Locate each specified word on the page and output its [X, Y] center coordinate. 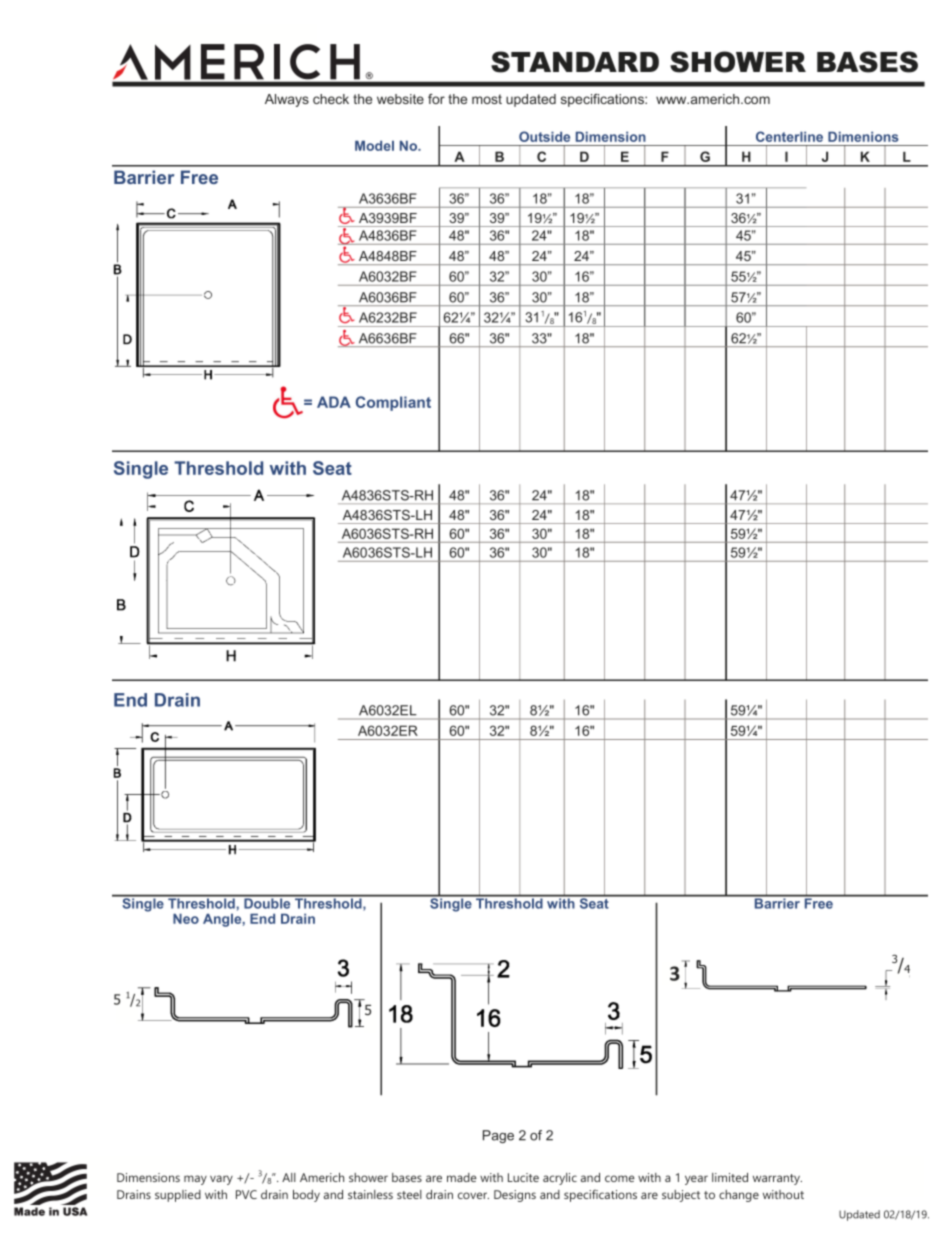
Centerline [789, 136]
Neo [186, 918]
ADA [334, 402]
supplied [178, 1196]
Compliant [393, 403]
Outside [544, 136]
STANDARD [575, 62]
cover [473, 1195]
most [487, 99]
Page [498, 1136]
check [331, 99]
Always [287, 100]
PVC [246, 1194]
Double [267, 902]
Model [374, 145]
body [306, 1196]
